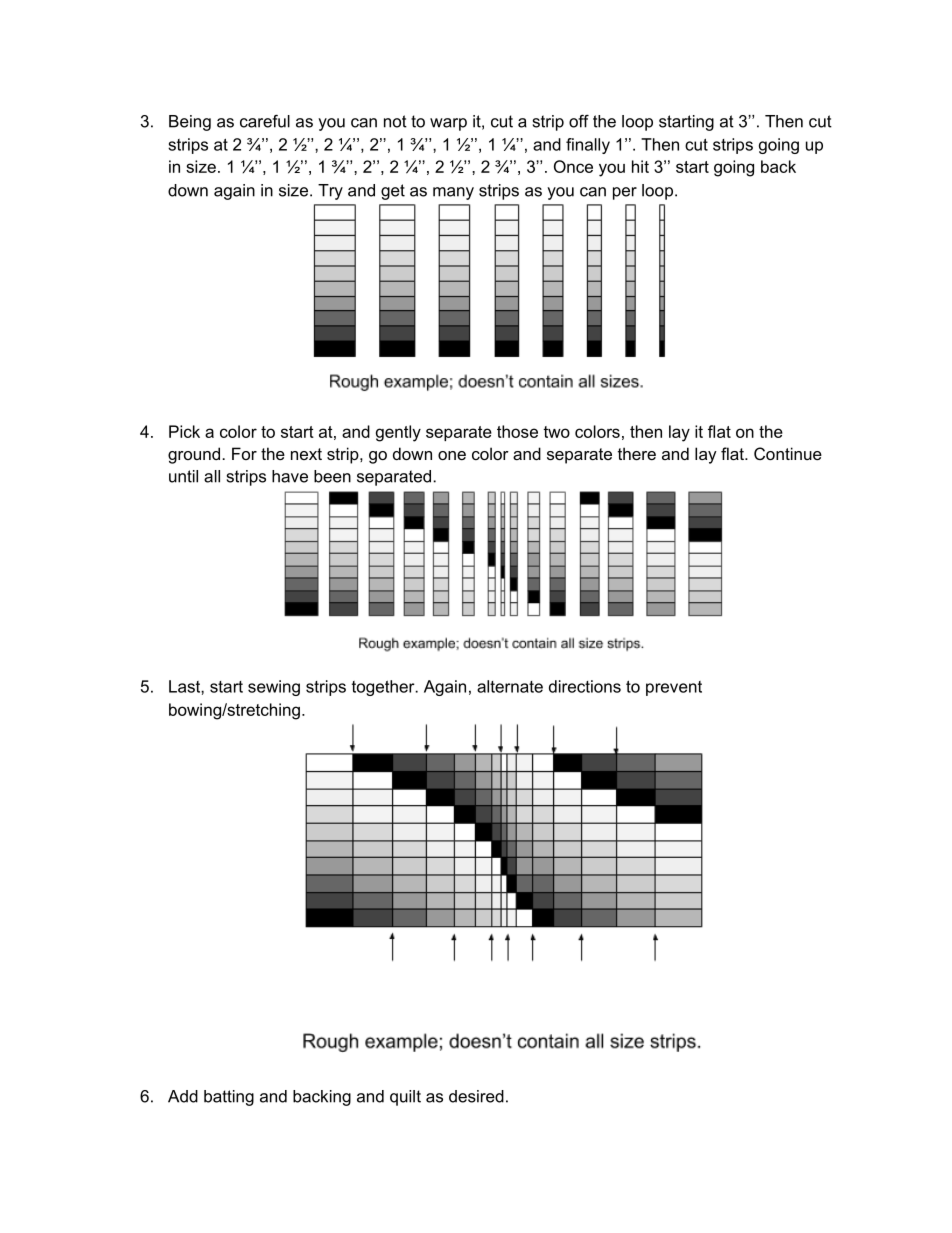 This screenshot has height=1233, width=952. What do you see at coordinates (265, 121) in the screenshot?
I see `careful` at bounding box center [265, 121].
